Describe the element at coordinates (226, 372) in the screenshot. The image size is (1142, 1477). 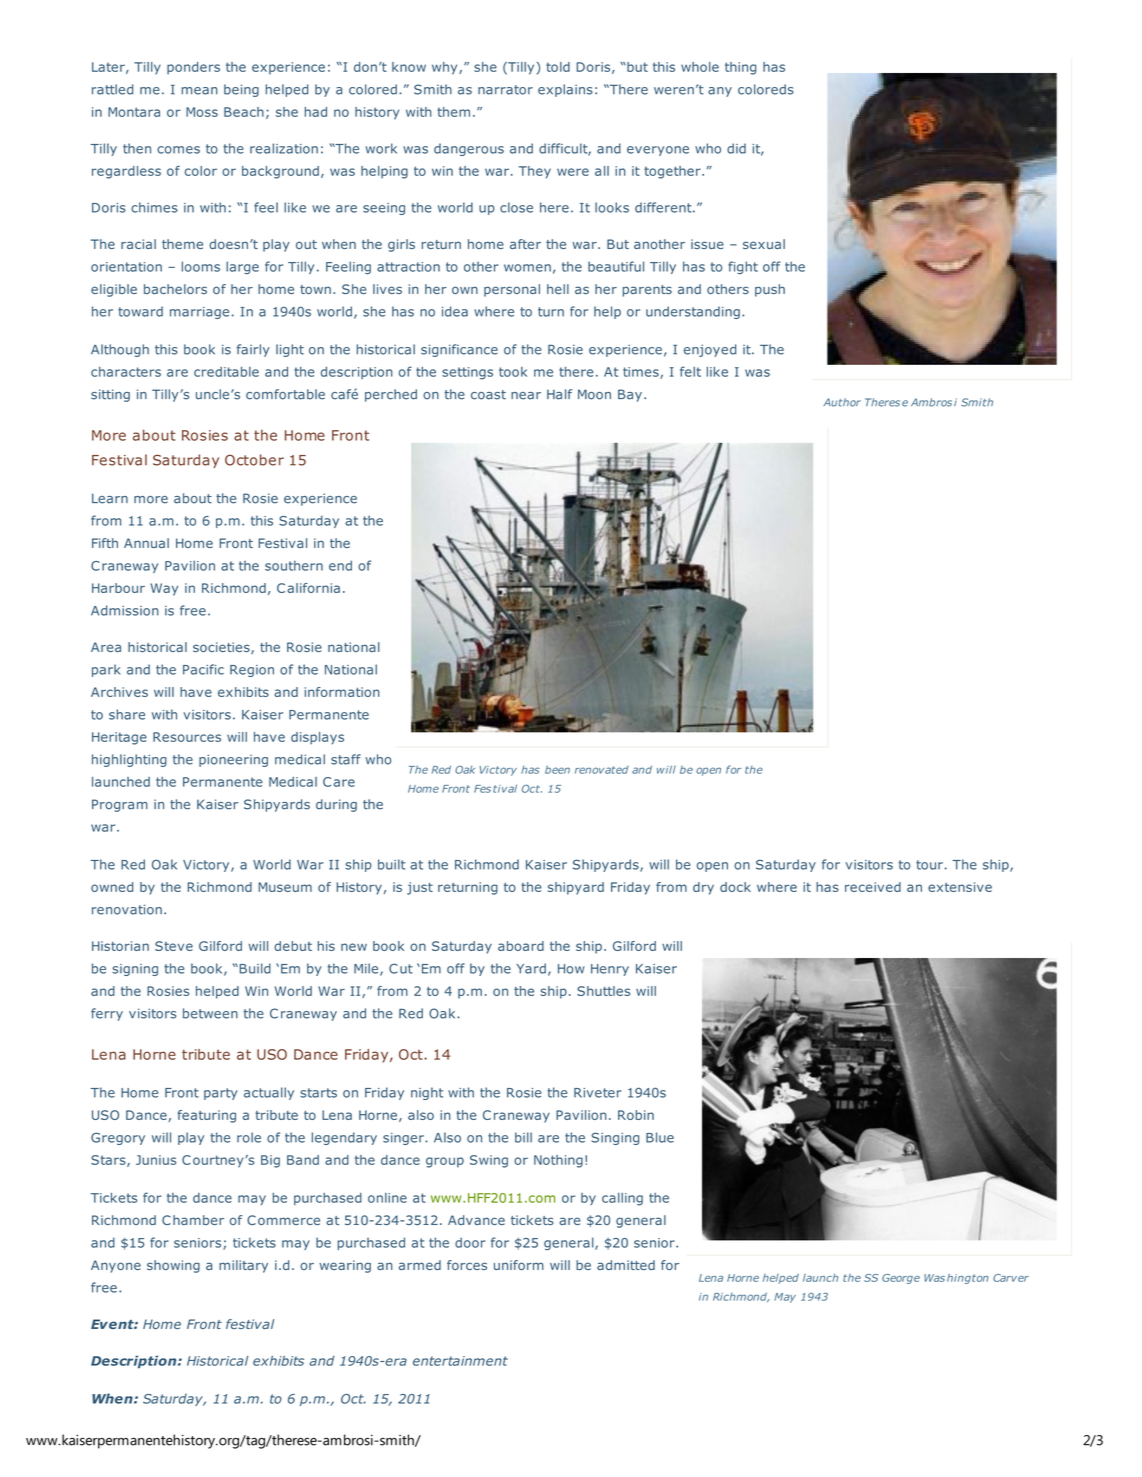
I see `creditable` at that location.
